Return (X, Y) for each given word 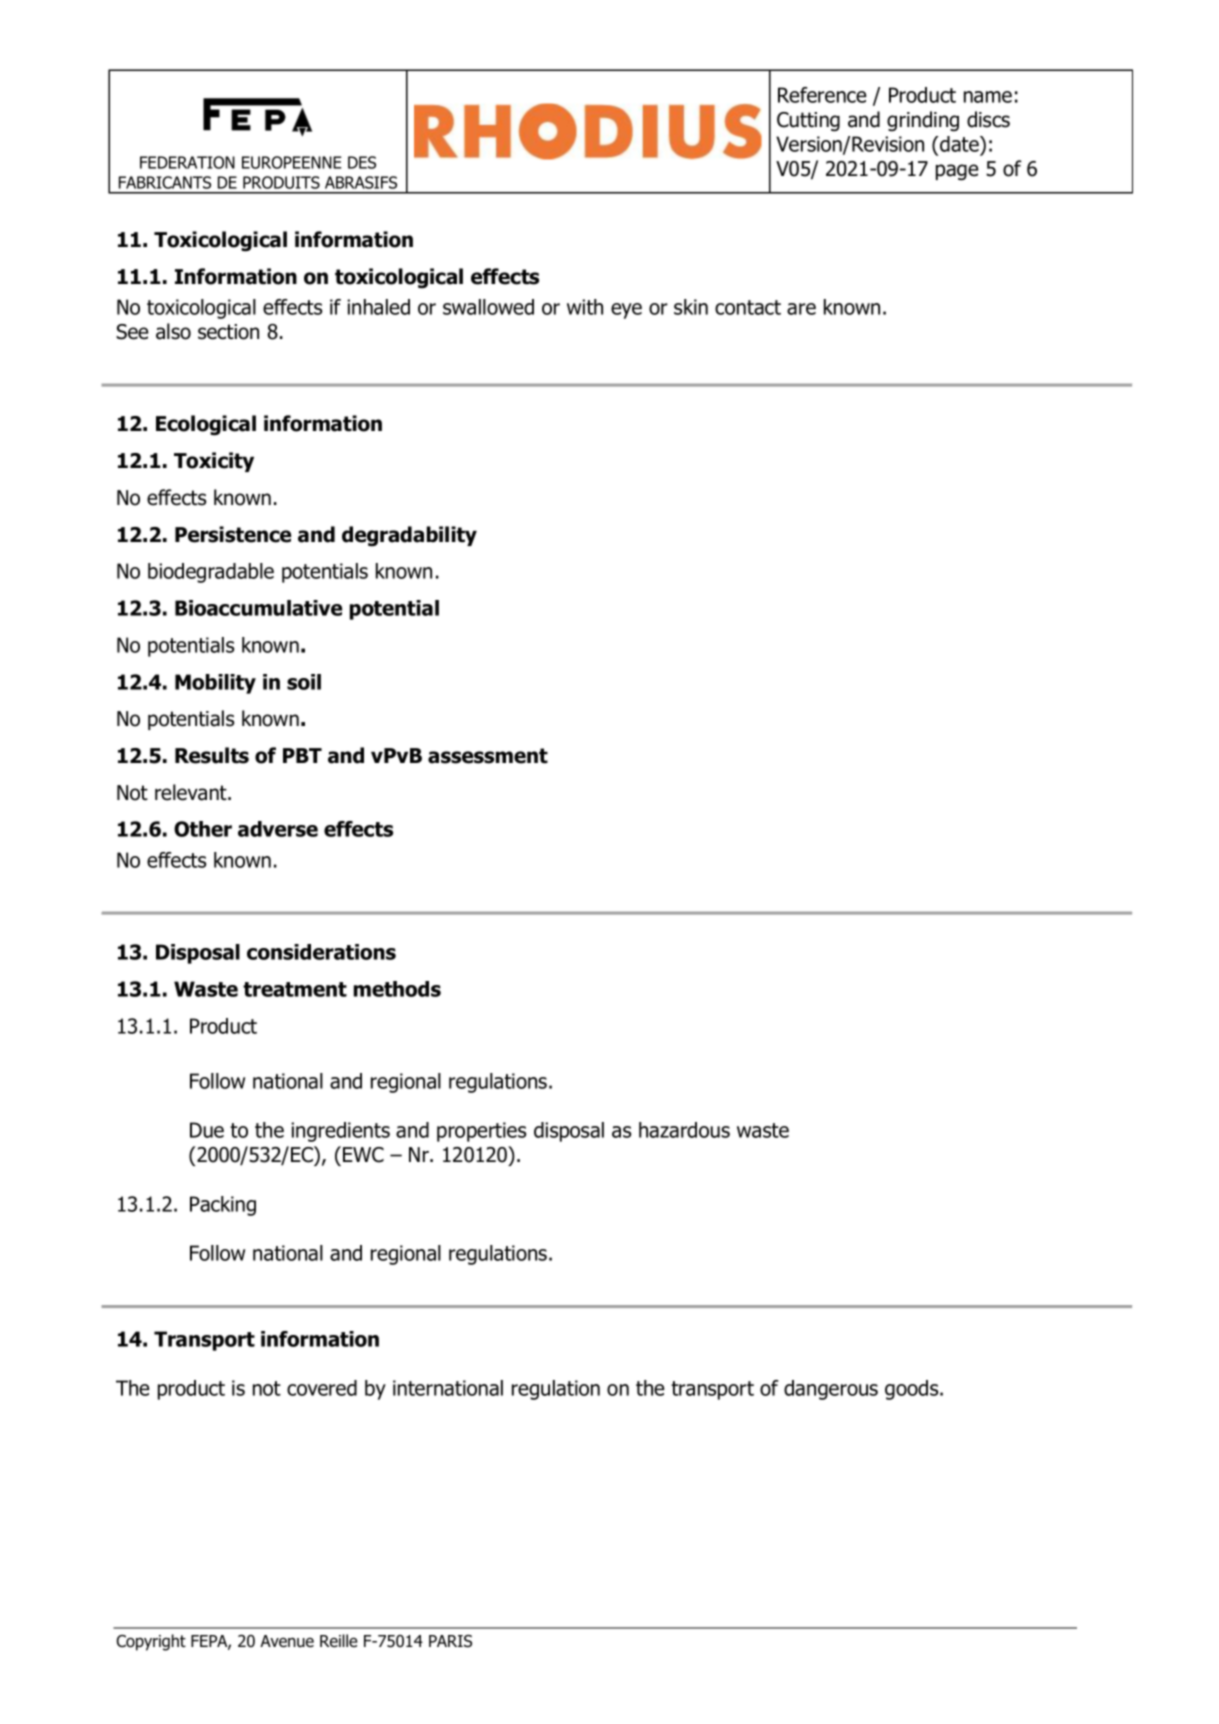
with (585, 307)
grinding (923, 121)
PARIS (450, 1641)
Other (203, 829)
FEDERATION (187, 162)
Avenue (287, 1641)
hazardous (684, 1130)
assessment (488, 756)
